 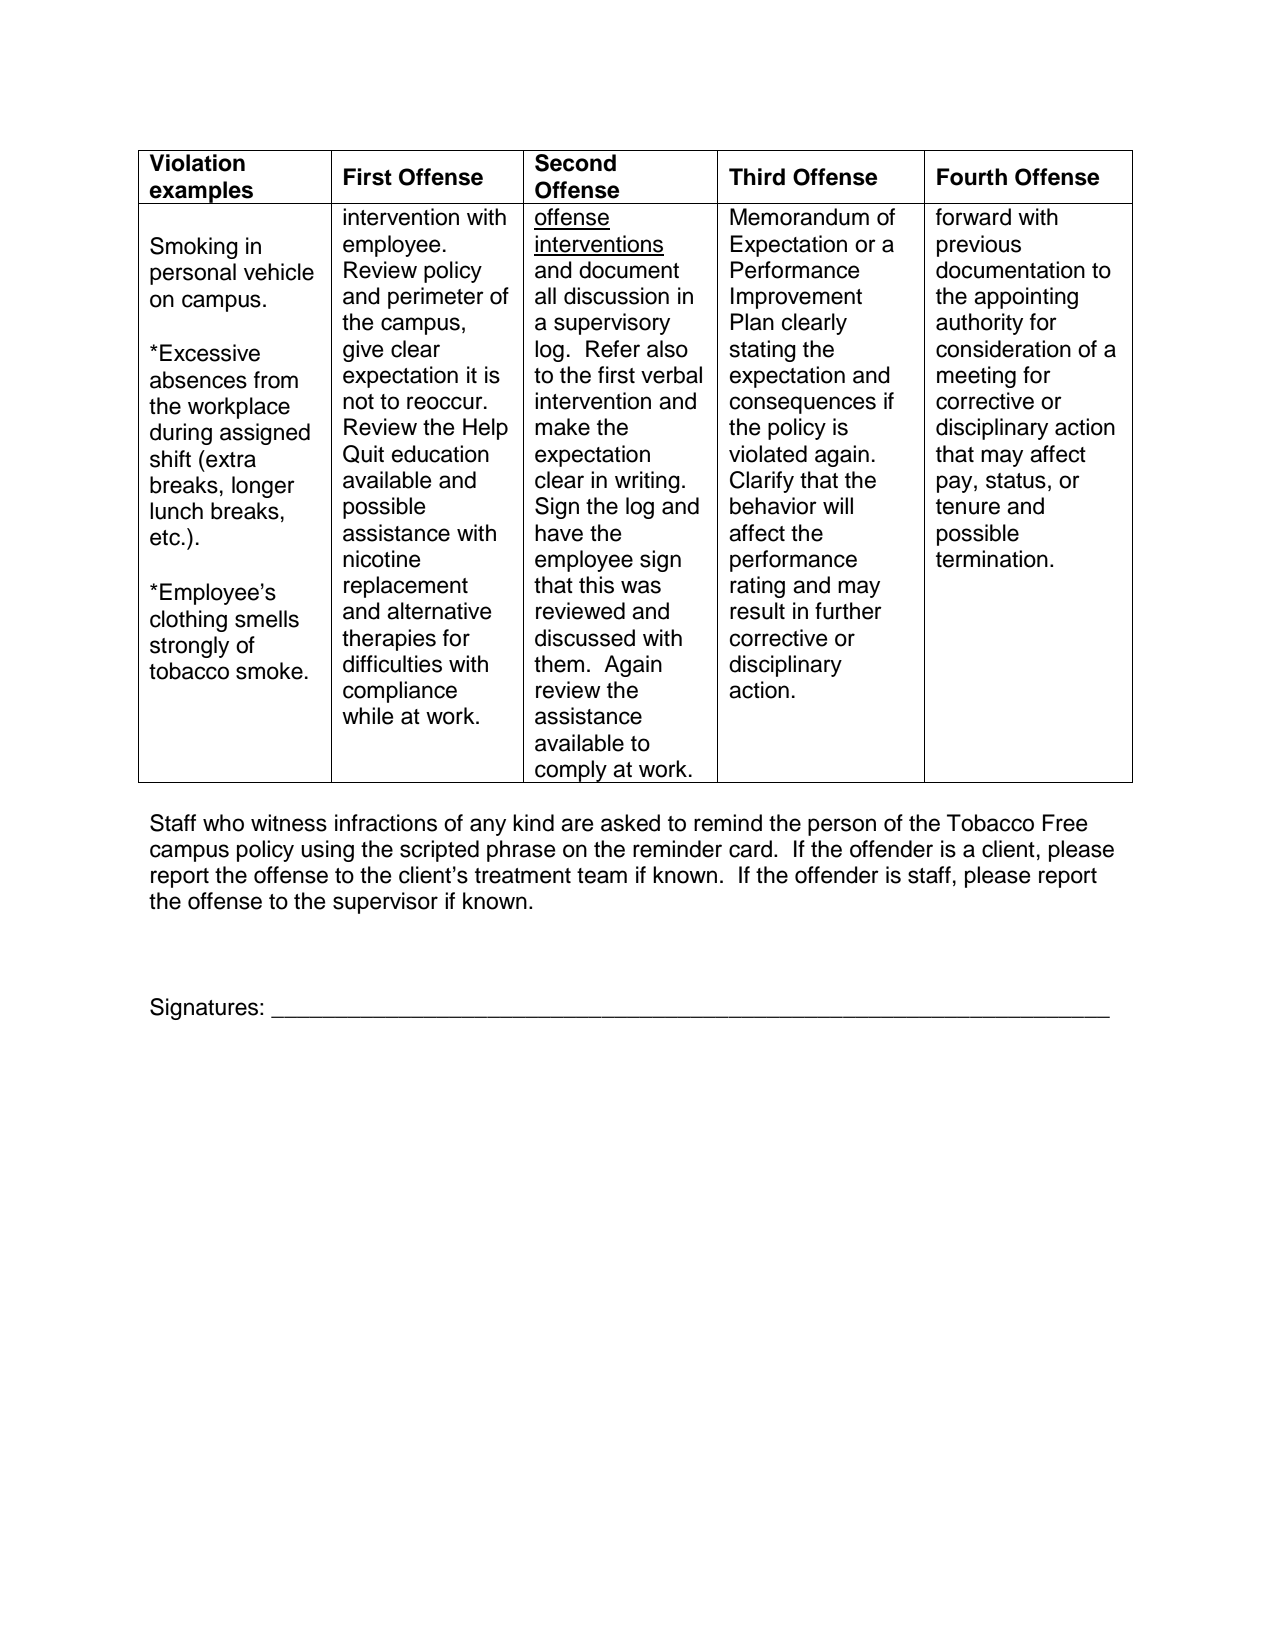 I want to click on Second, so click(x=575, y=163).
